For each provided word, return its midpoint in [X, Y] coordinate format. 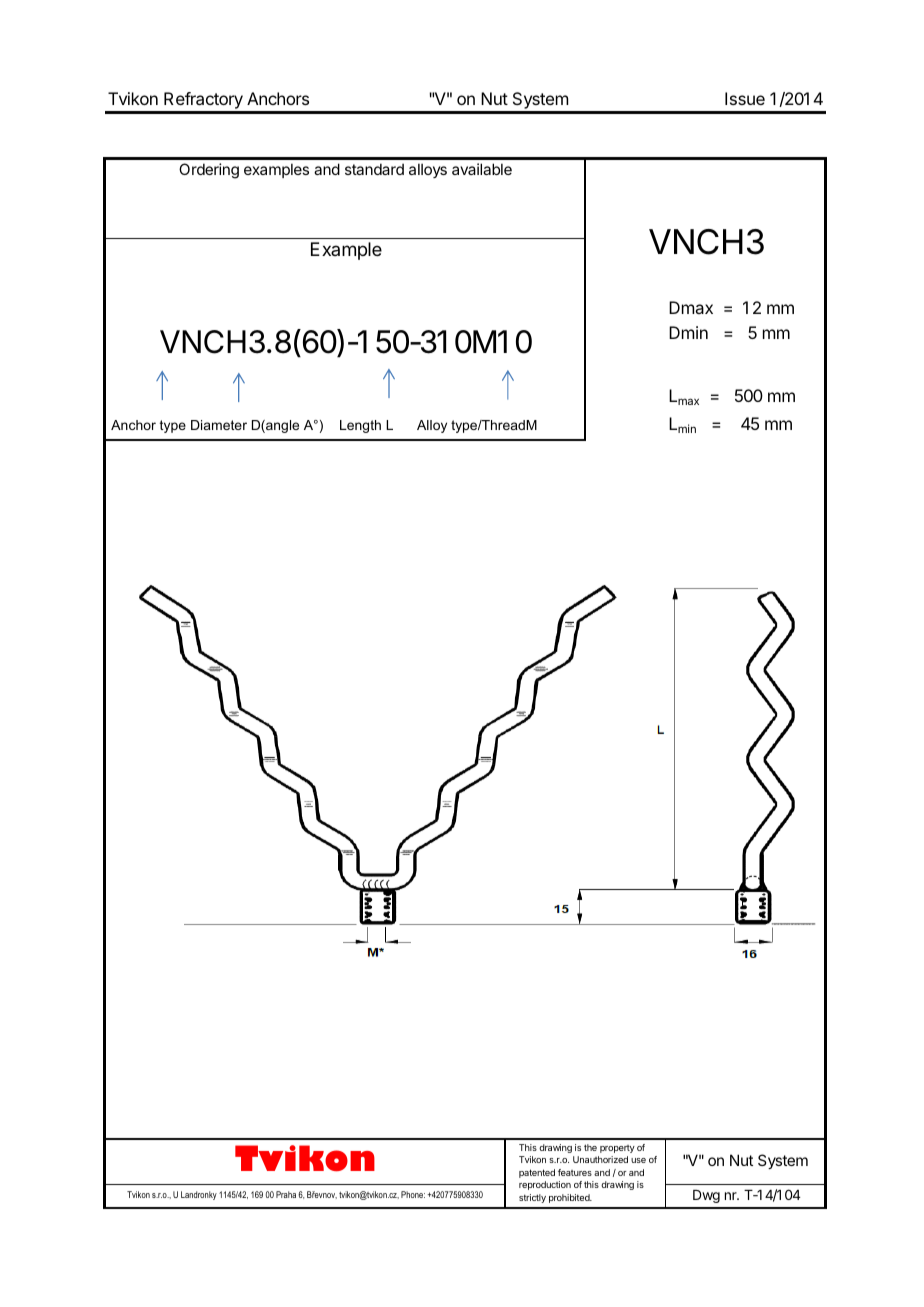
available [482, 169]
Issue [745, 98]
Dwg [706, 1196]
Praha [286, 1194]
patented [537, 1173]
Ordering [209, 171]
